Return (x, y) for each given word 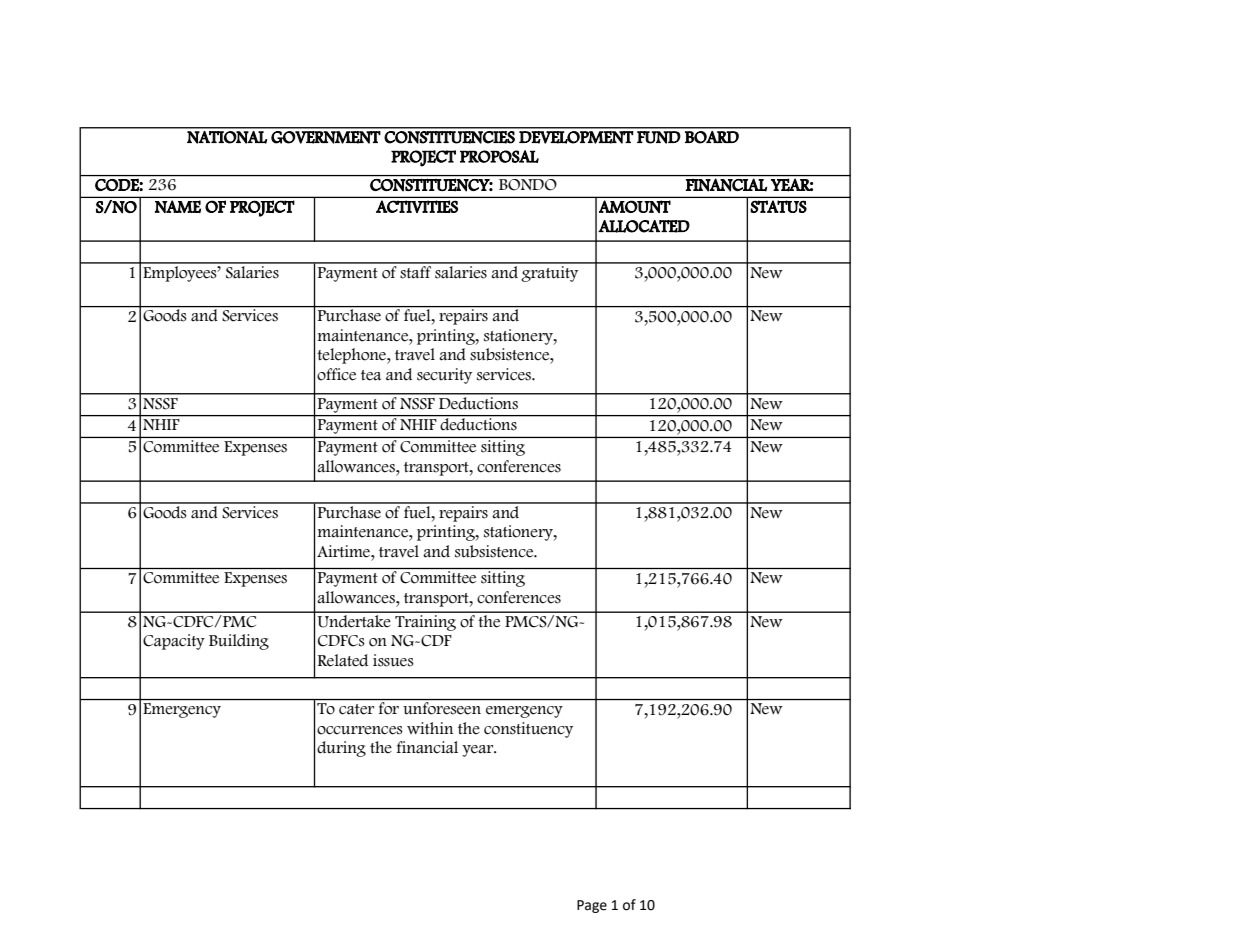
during (341, 749)
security (444, 376)
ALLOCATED (644, 226)
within (430, 728)
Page (592, 906)
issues (393, 660)
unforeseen (442, 708)
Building (239, 642)
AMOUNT (635, 206)
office (336, 374)
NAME (178, 206)
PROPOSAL (499, 156)
